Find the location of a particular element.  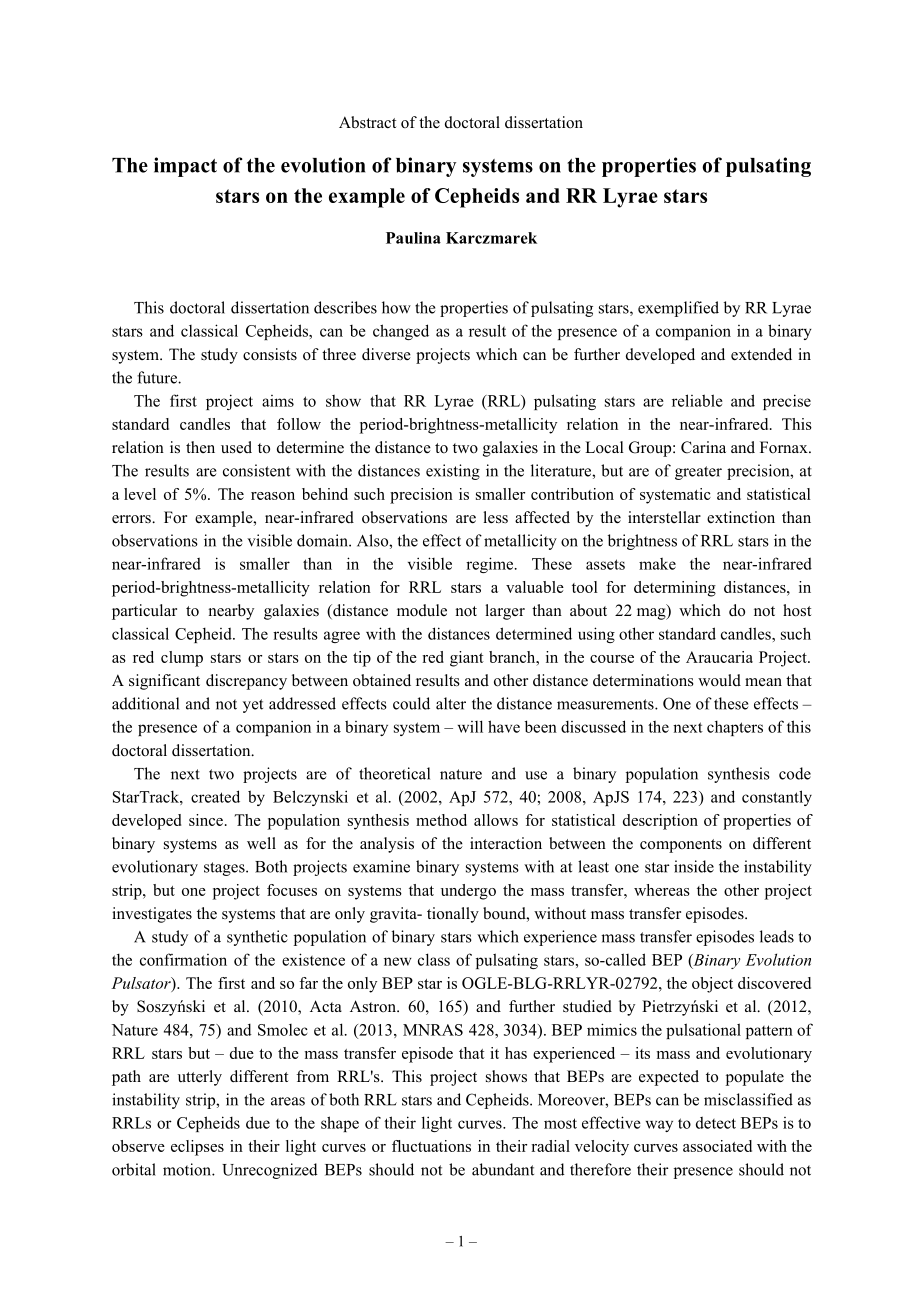

exemplified is located at coordinates (678, 309).
